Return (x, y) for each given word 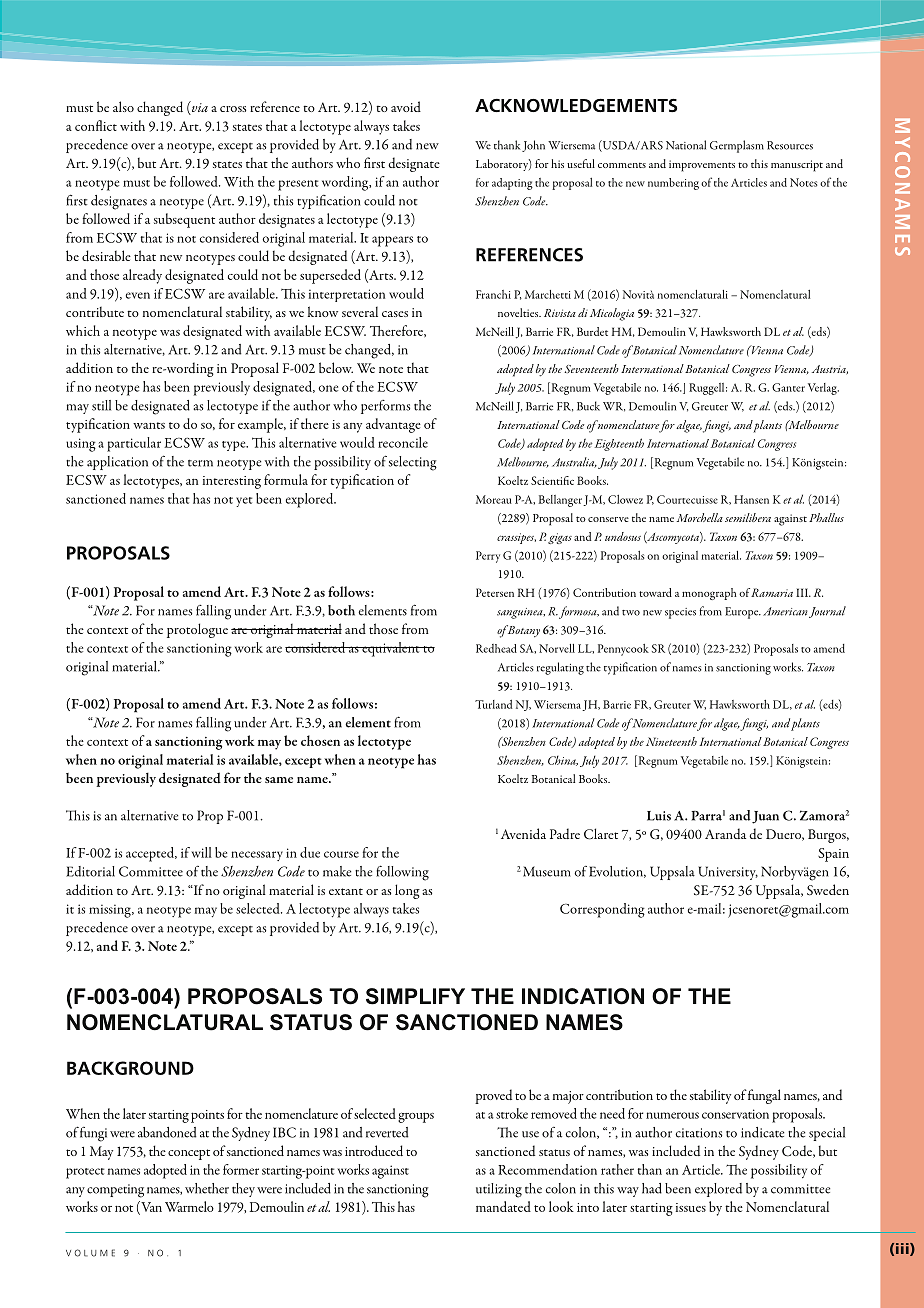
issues (691, 1207)
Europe (743, 613)
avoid (406, 106)
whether (207, 1188)
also (123, 106)
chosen (320, 740)
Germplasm (737, 146)
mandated (503, 1206)
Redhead (496, 648)
